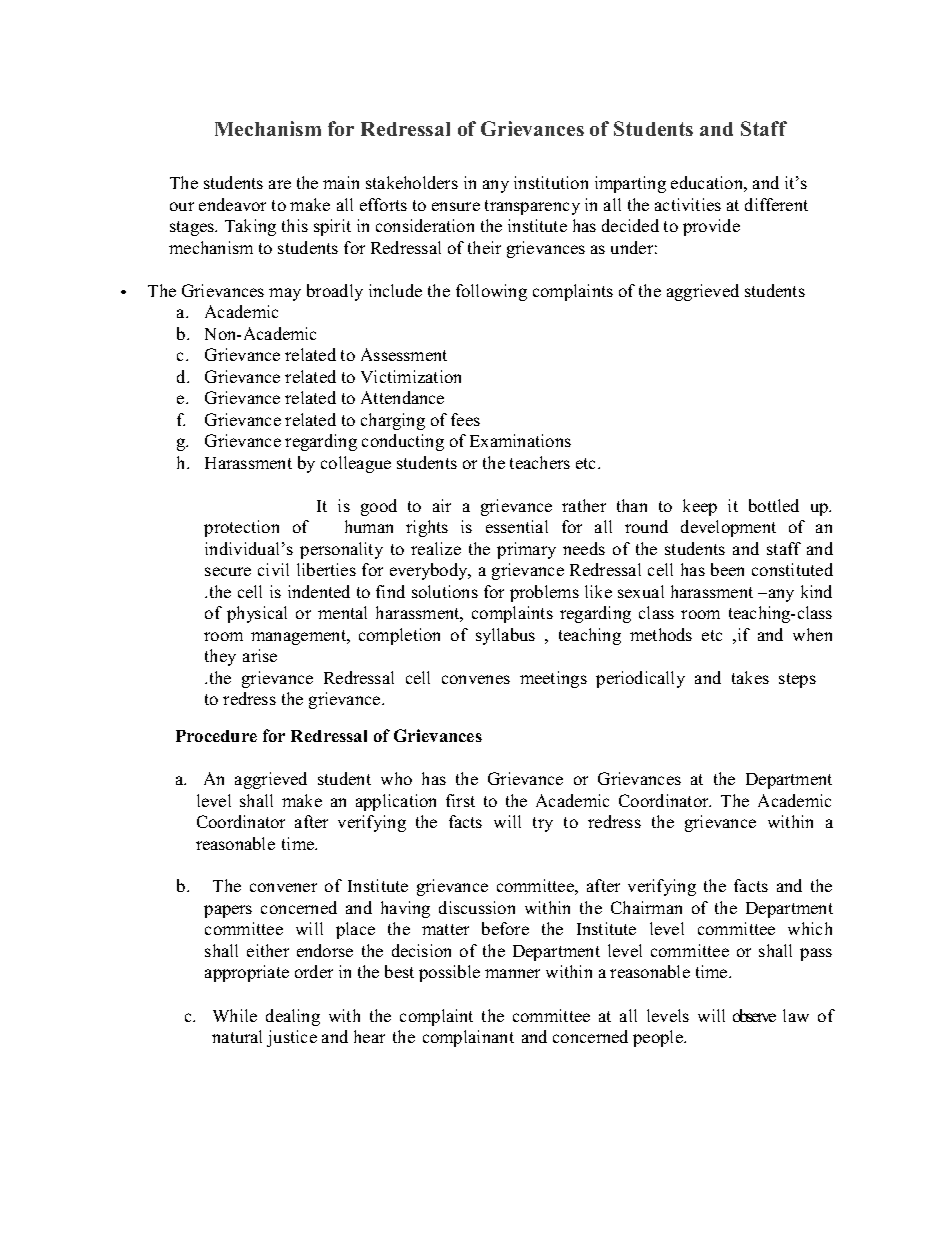 This page has width=952, height=1233. Describe the element at coordinates (232, 204) in the page. I see `endeavor` at that location.
